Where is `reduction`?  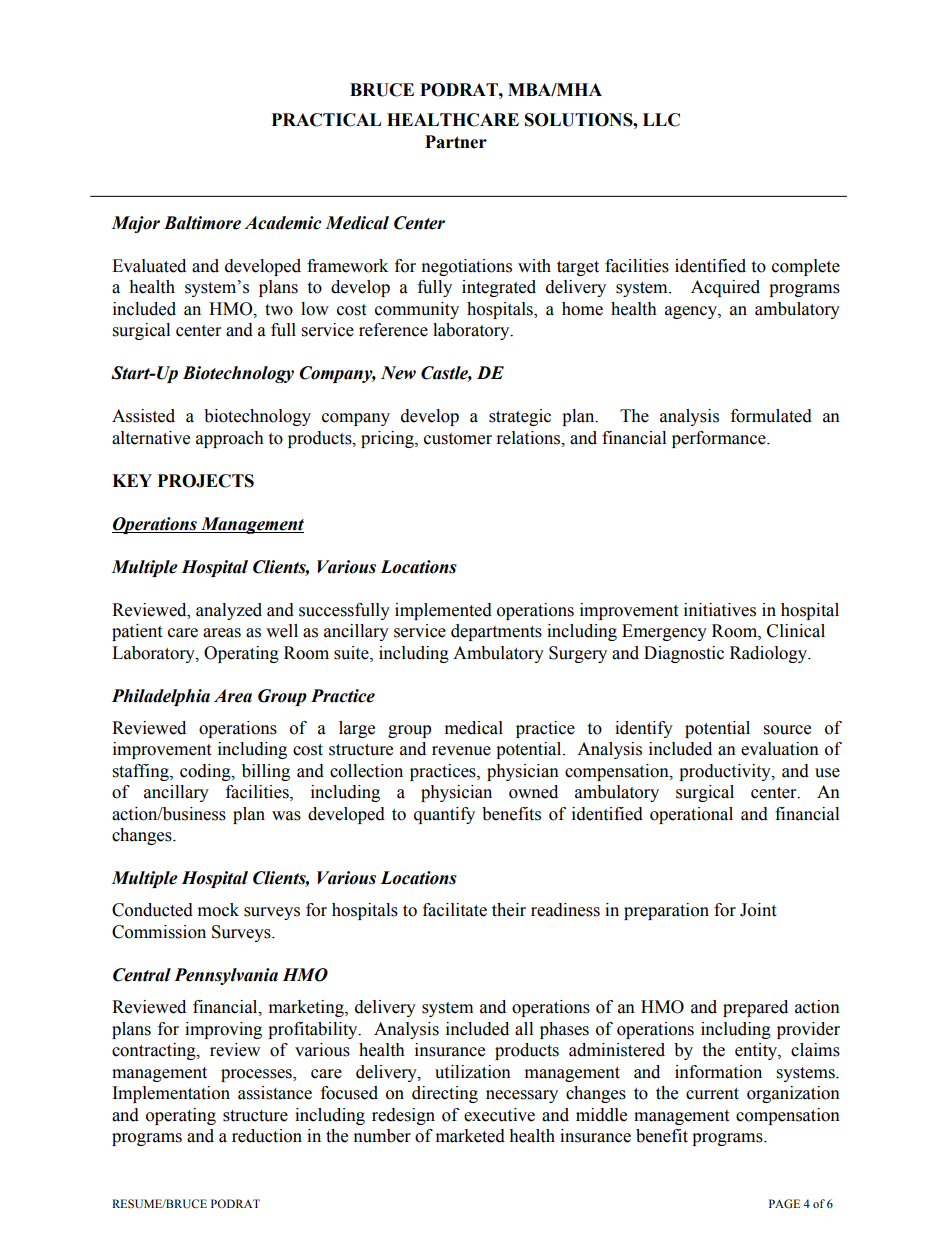 reduction is located at coordinates (267, 1136).
